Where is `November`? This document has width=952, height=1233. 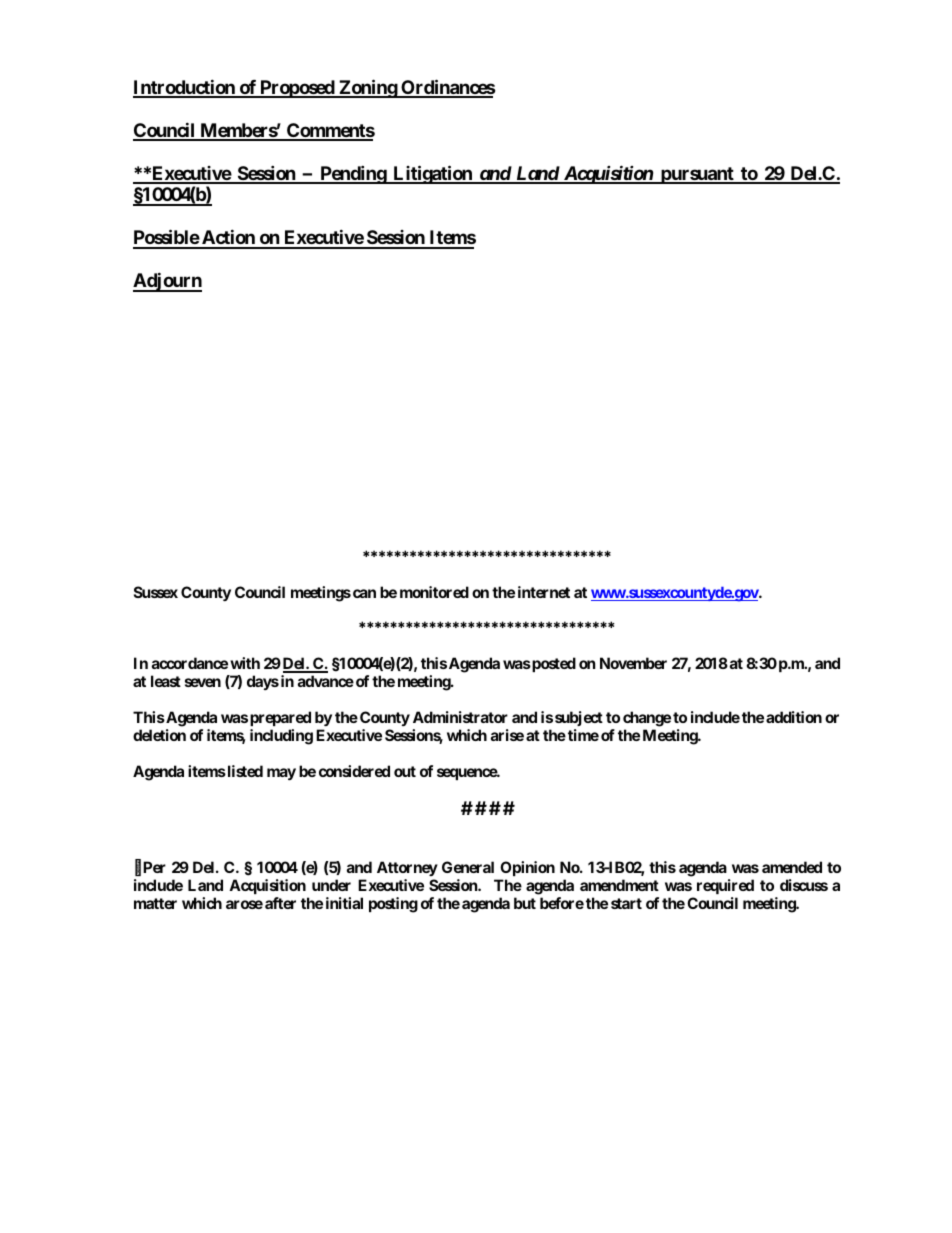 November is located at coordinates (633, 663).
